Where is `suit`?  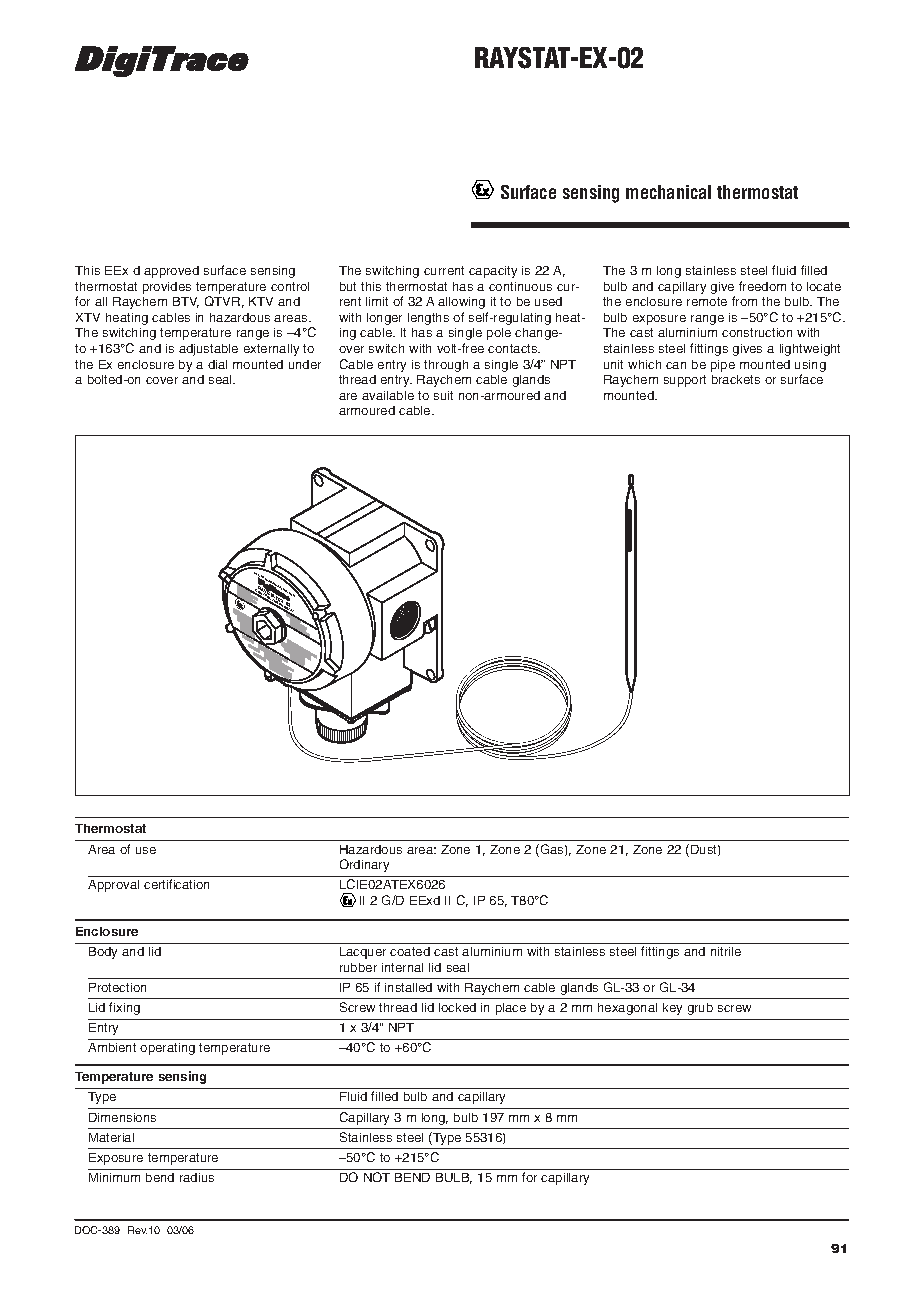
suit is located at coordinates (443, 395).
